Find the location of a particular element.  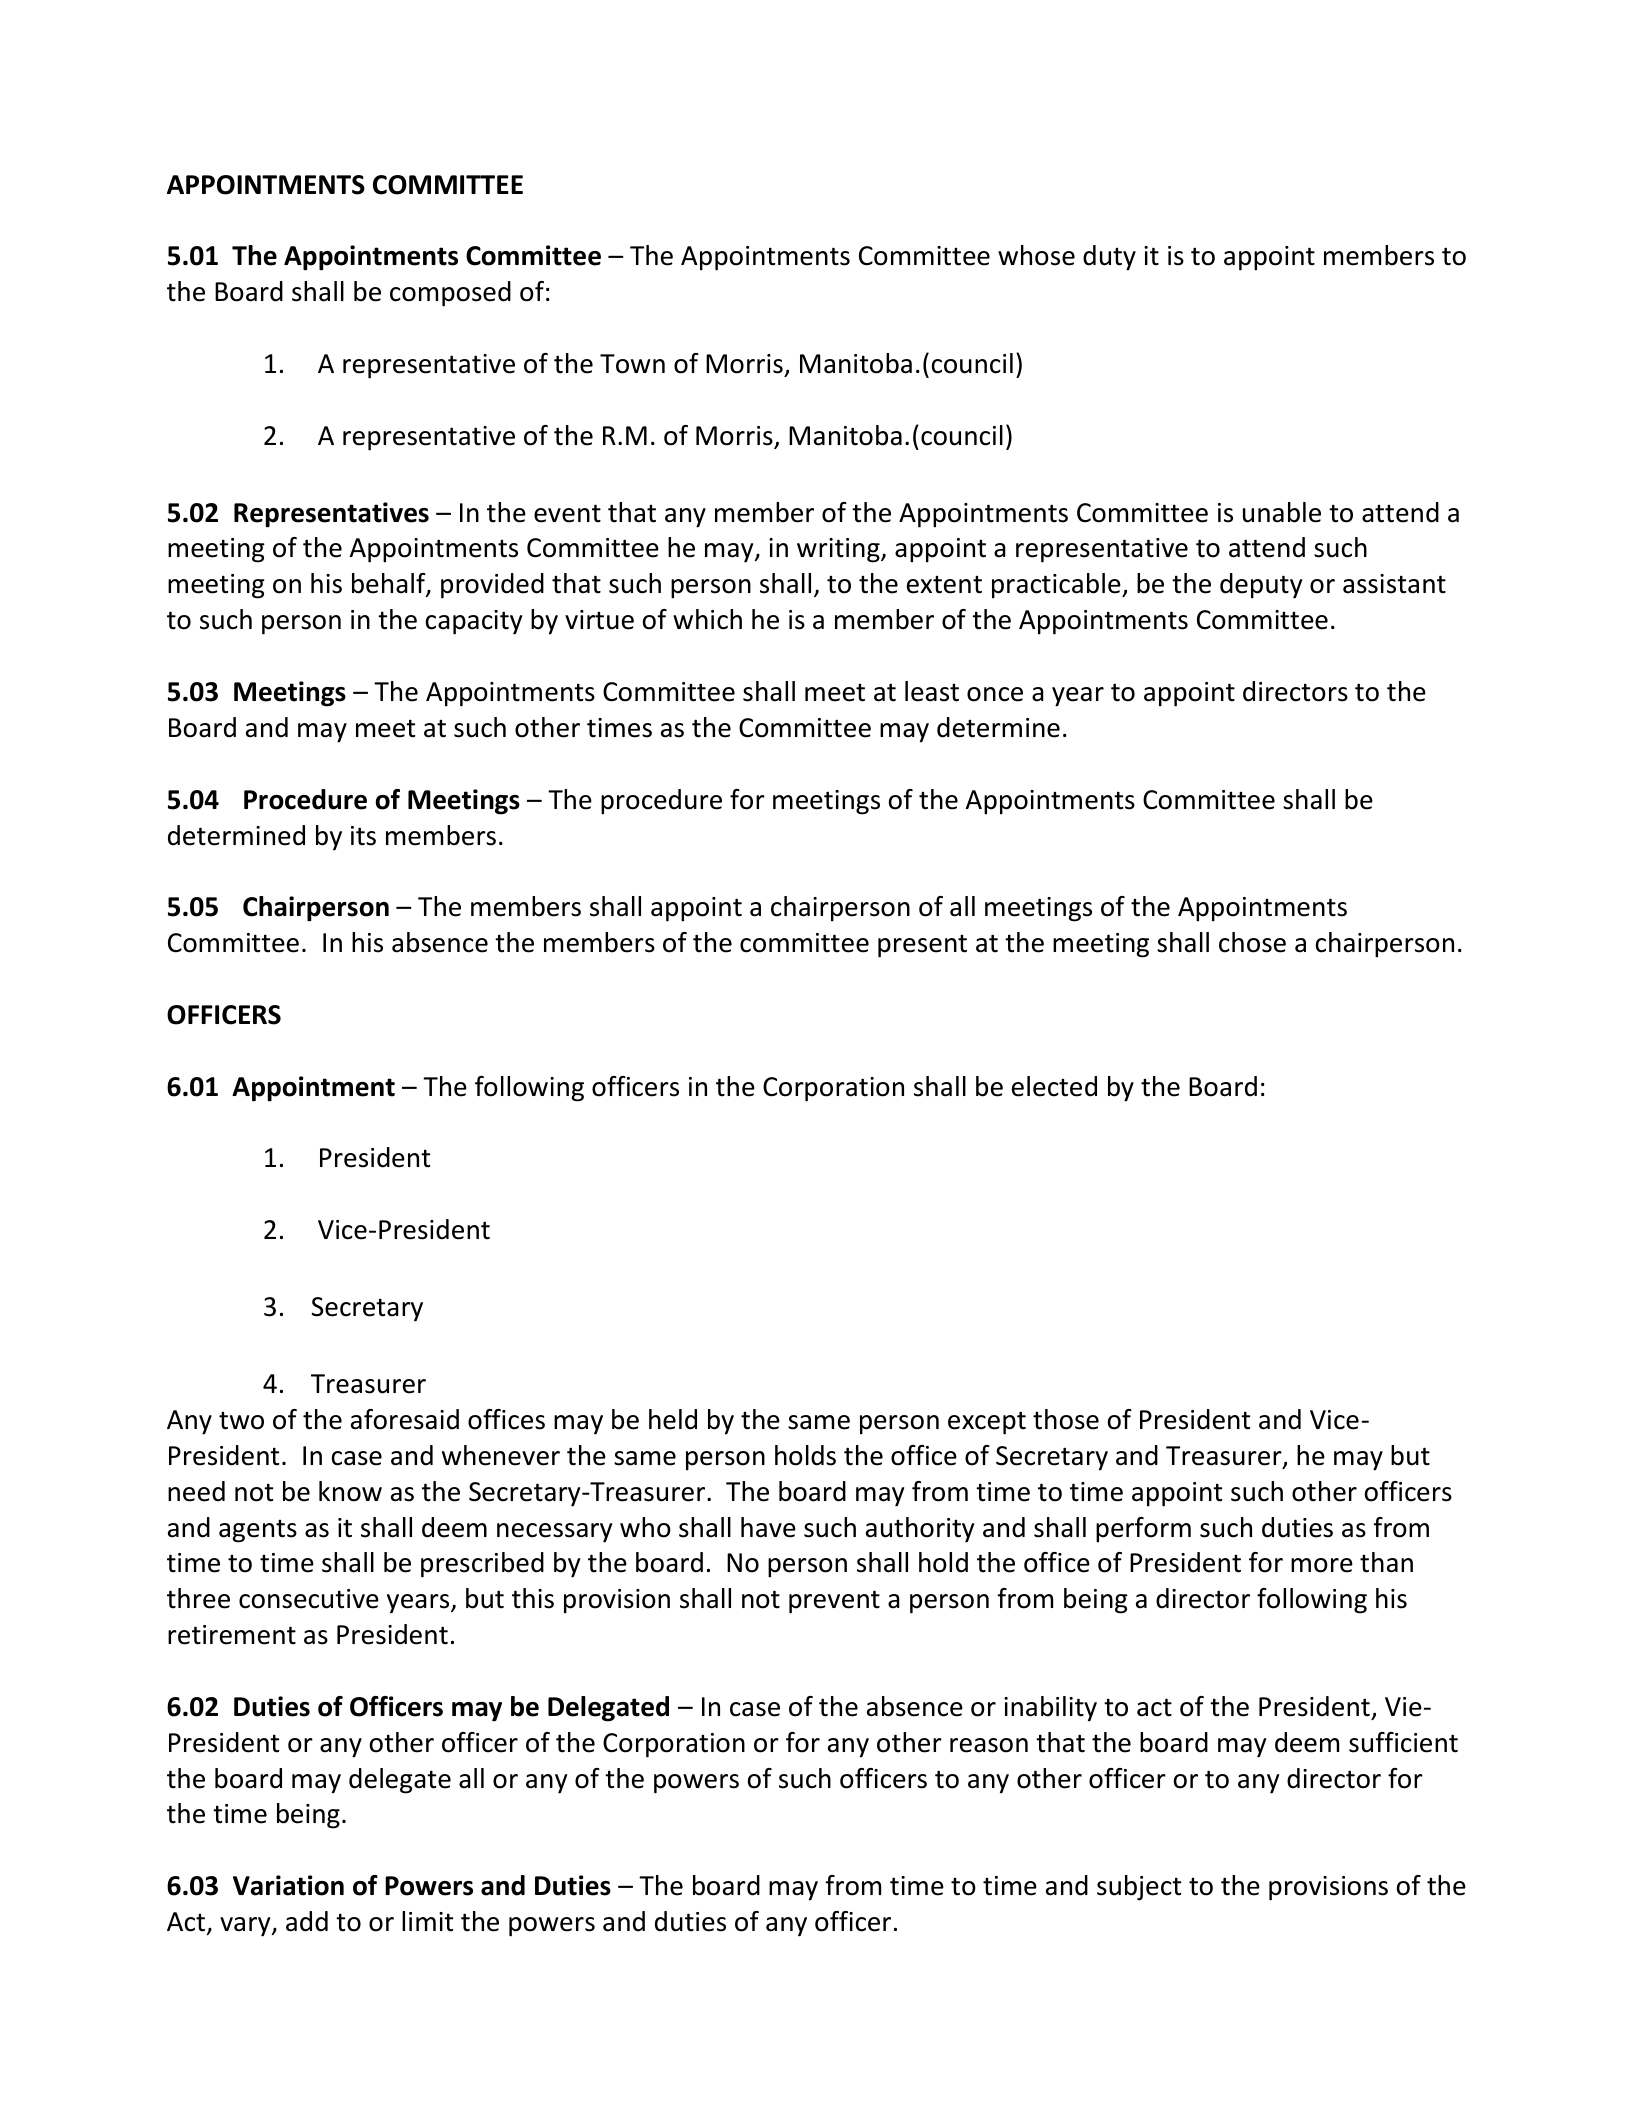

reason is located at coordinates (989, 1745).
